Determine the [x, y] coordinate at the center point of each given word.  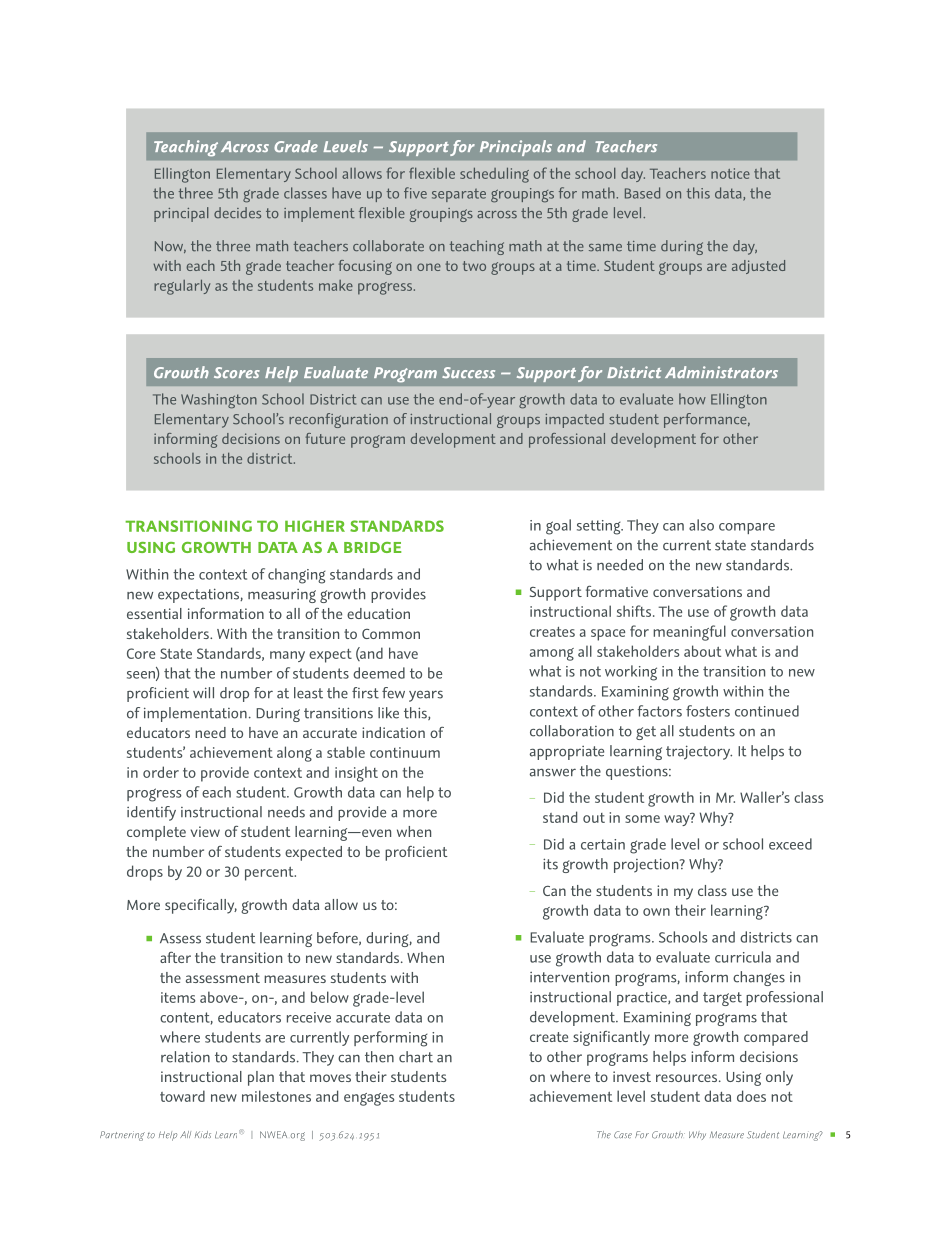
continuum [405, 752]
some [642, 819]
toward [182, 1096]
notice [730, 173]
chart [416, 1057]
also [701, 525]
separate [459, 195]
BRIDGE [372, 547]
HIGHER [315, 526]
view [205, 831]
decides [237, 213]
